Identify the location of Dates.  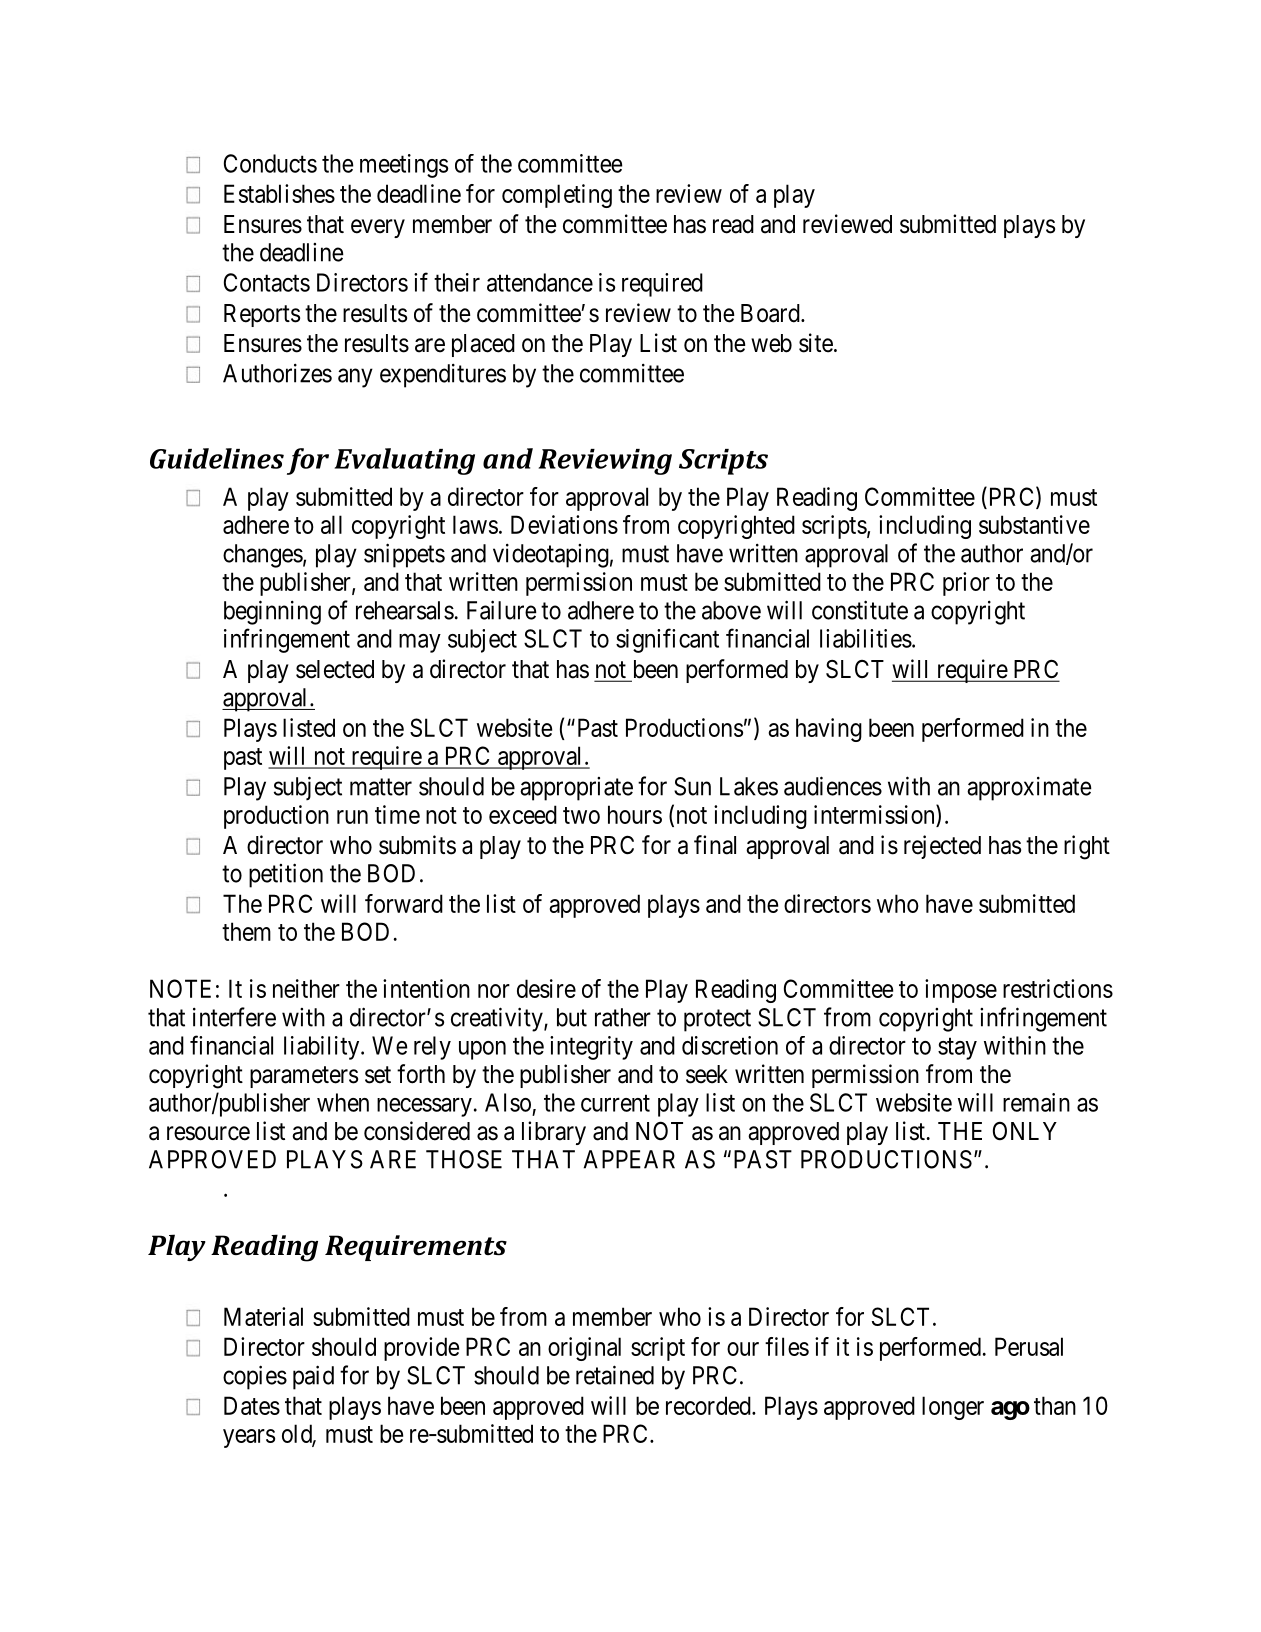
(252, 1405).
